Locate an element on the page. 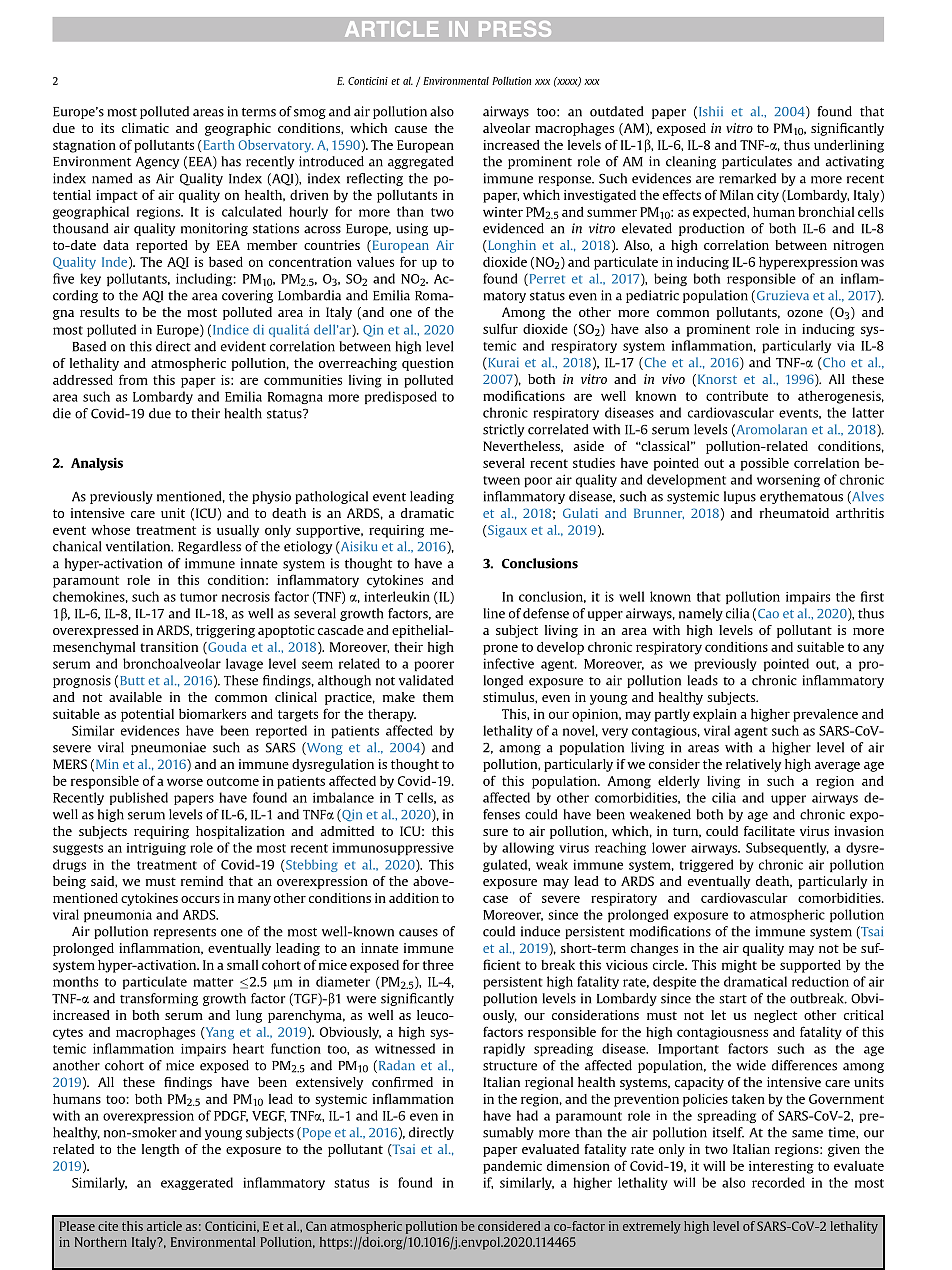  article is located at coordinates (164, 1226).
